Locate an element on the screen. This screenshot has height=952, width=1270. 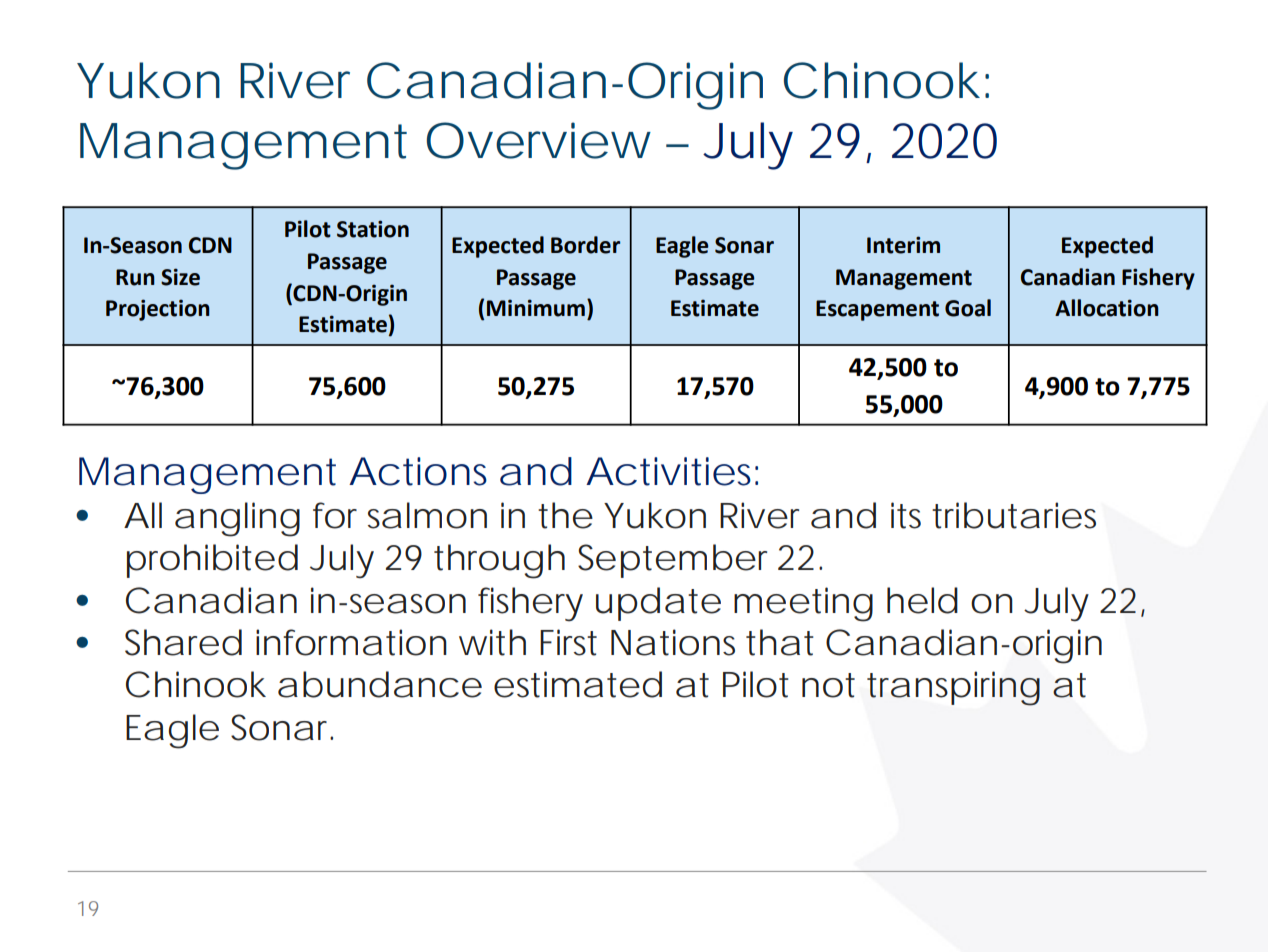
Nations is located at coordinates (673, 642).
